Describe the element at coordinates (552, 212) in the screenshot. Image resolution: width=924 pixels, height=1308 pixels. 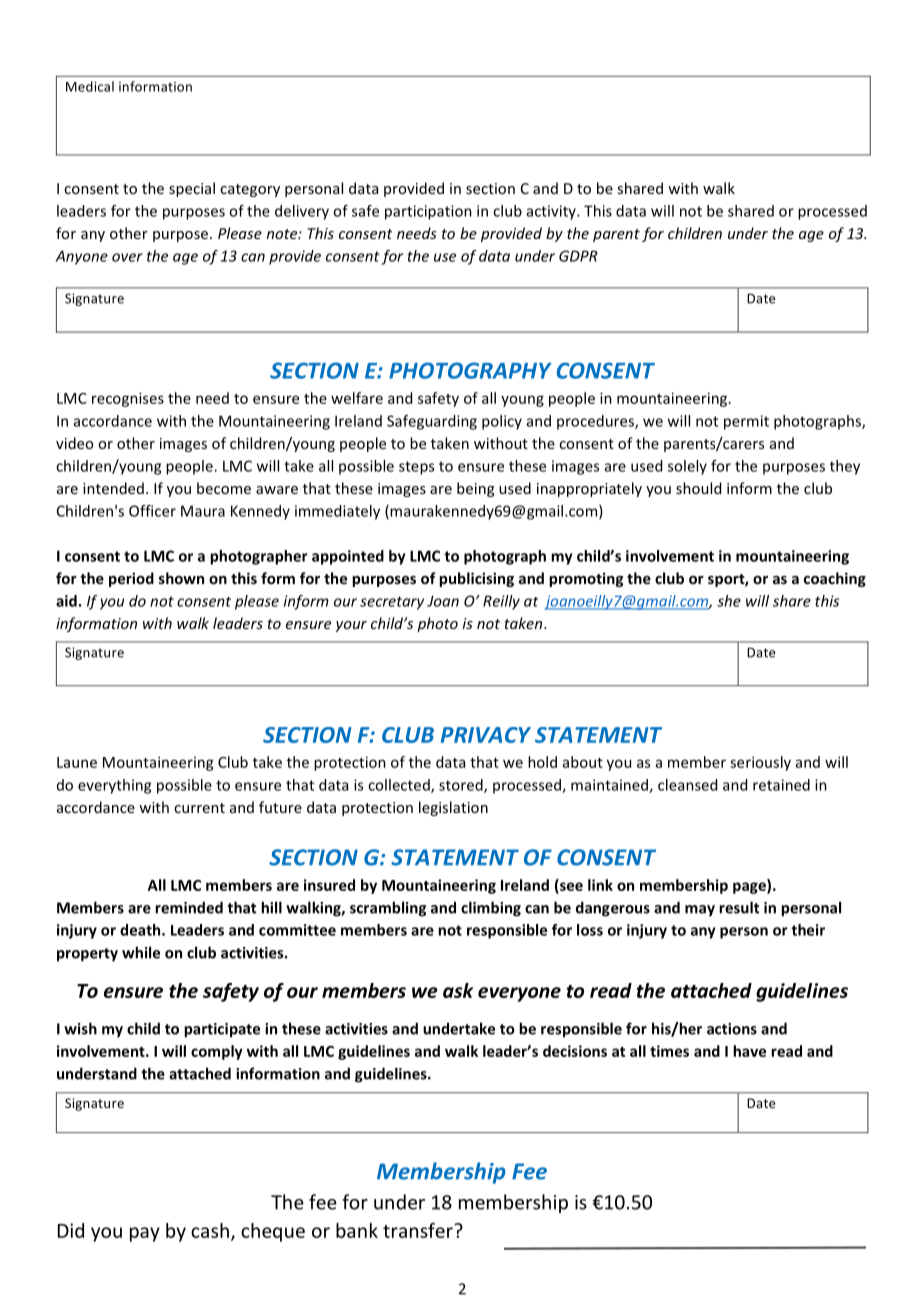
I see `activity` at that location.
